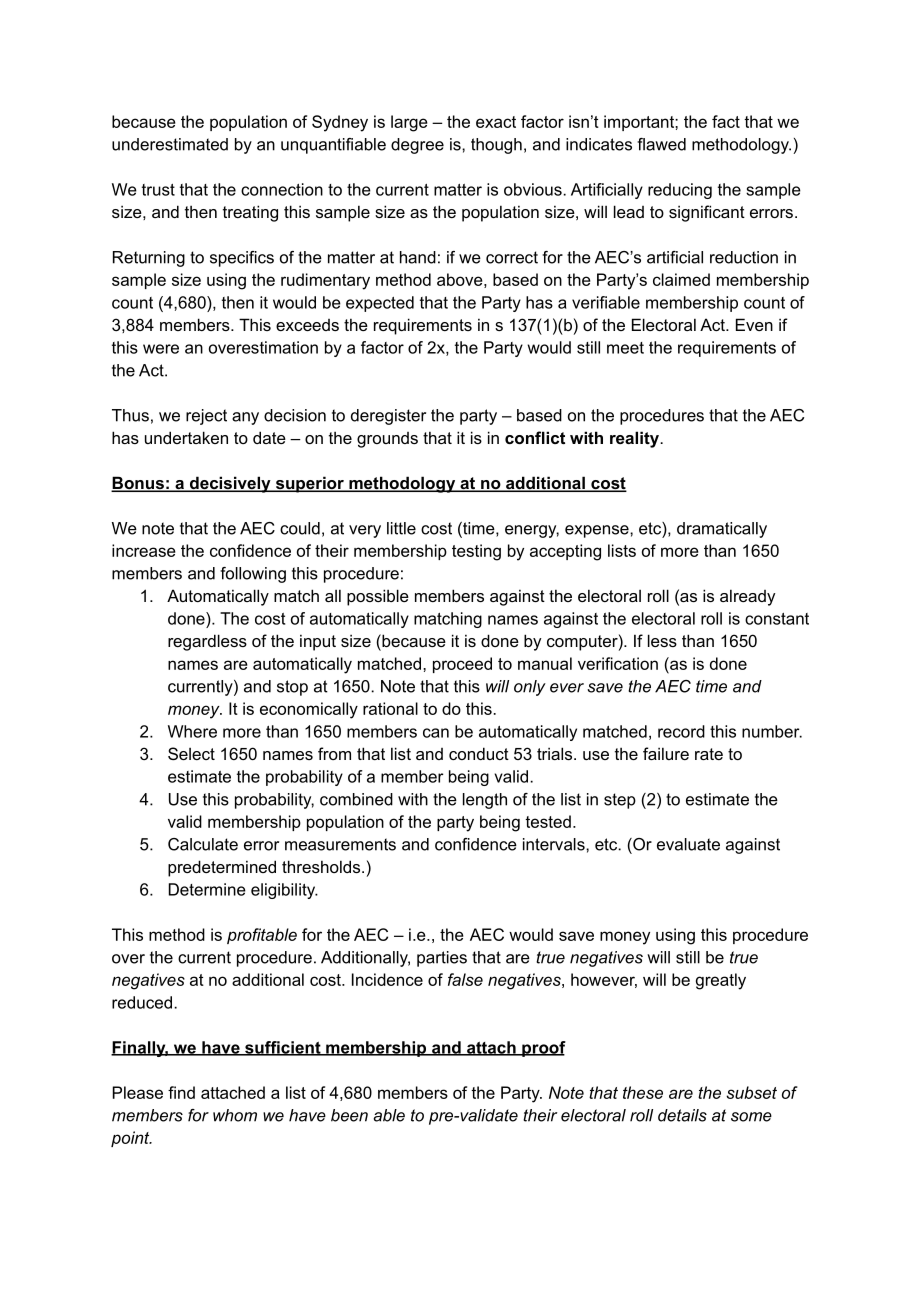  What do you see at coordinates (158, 190) in the screenshot?
I see `trust` at bounding box center [158, 190].
